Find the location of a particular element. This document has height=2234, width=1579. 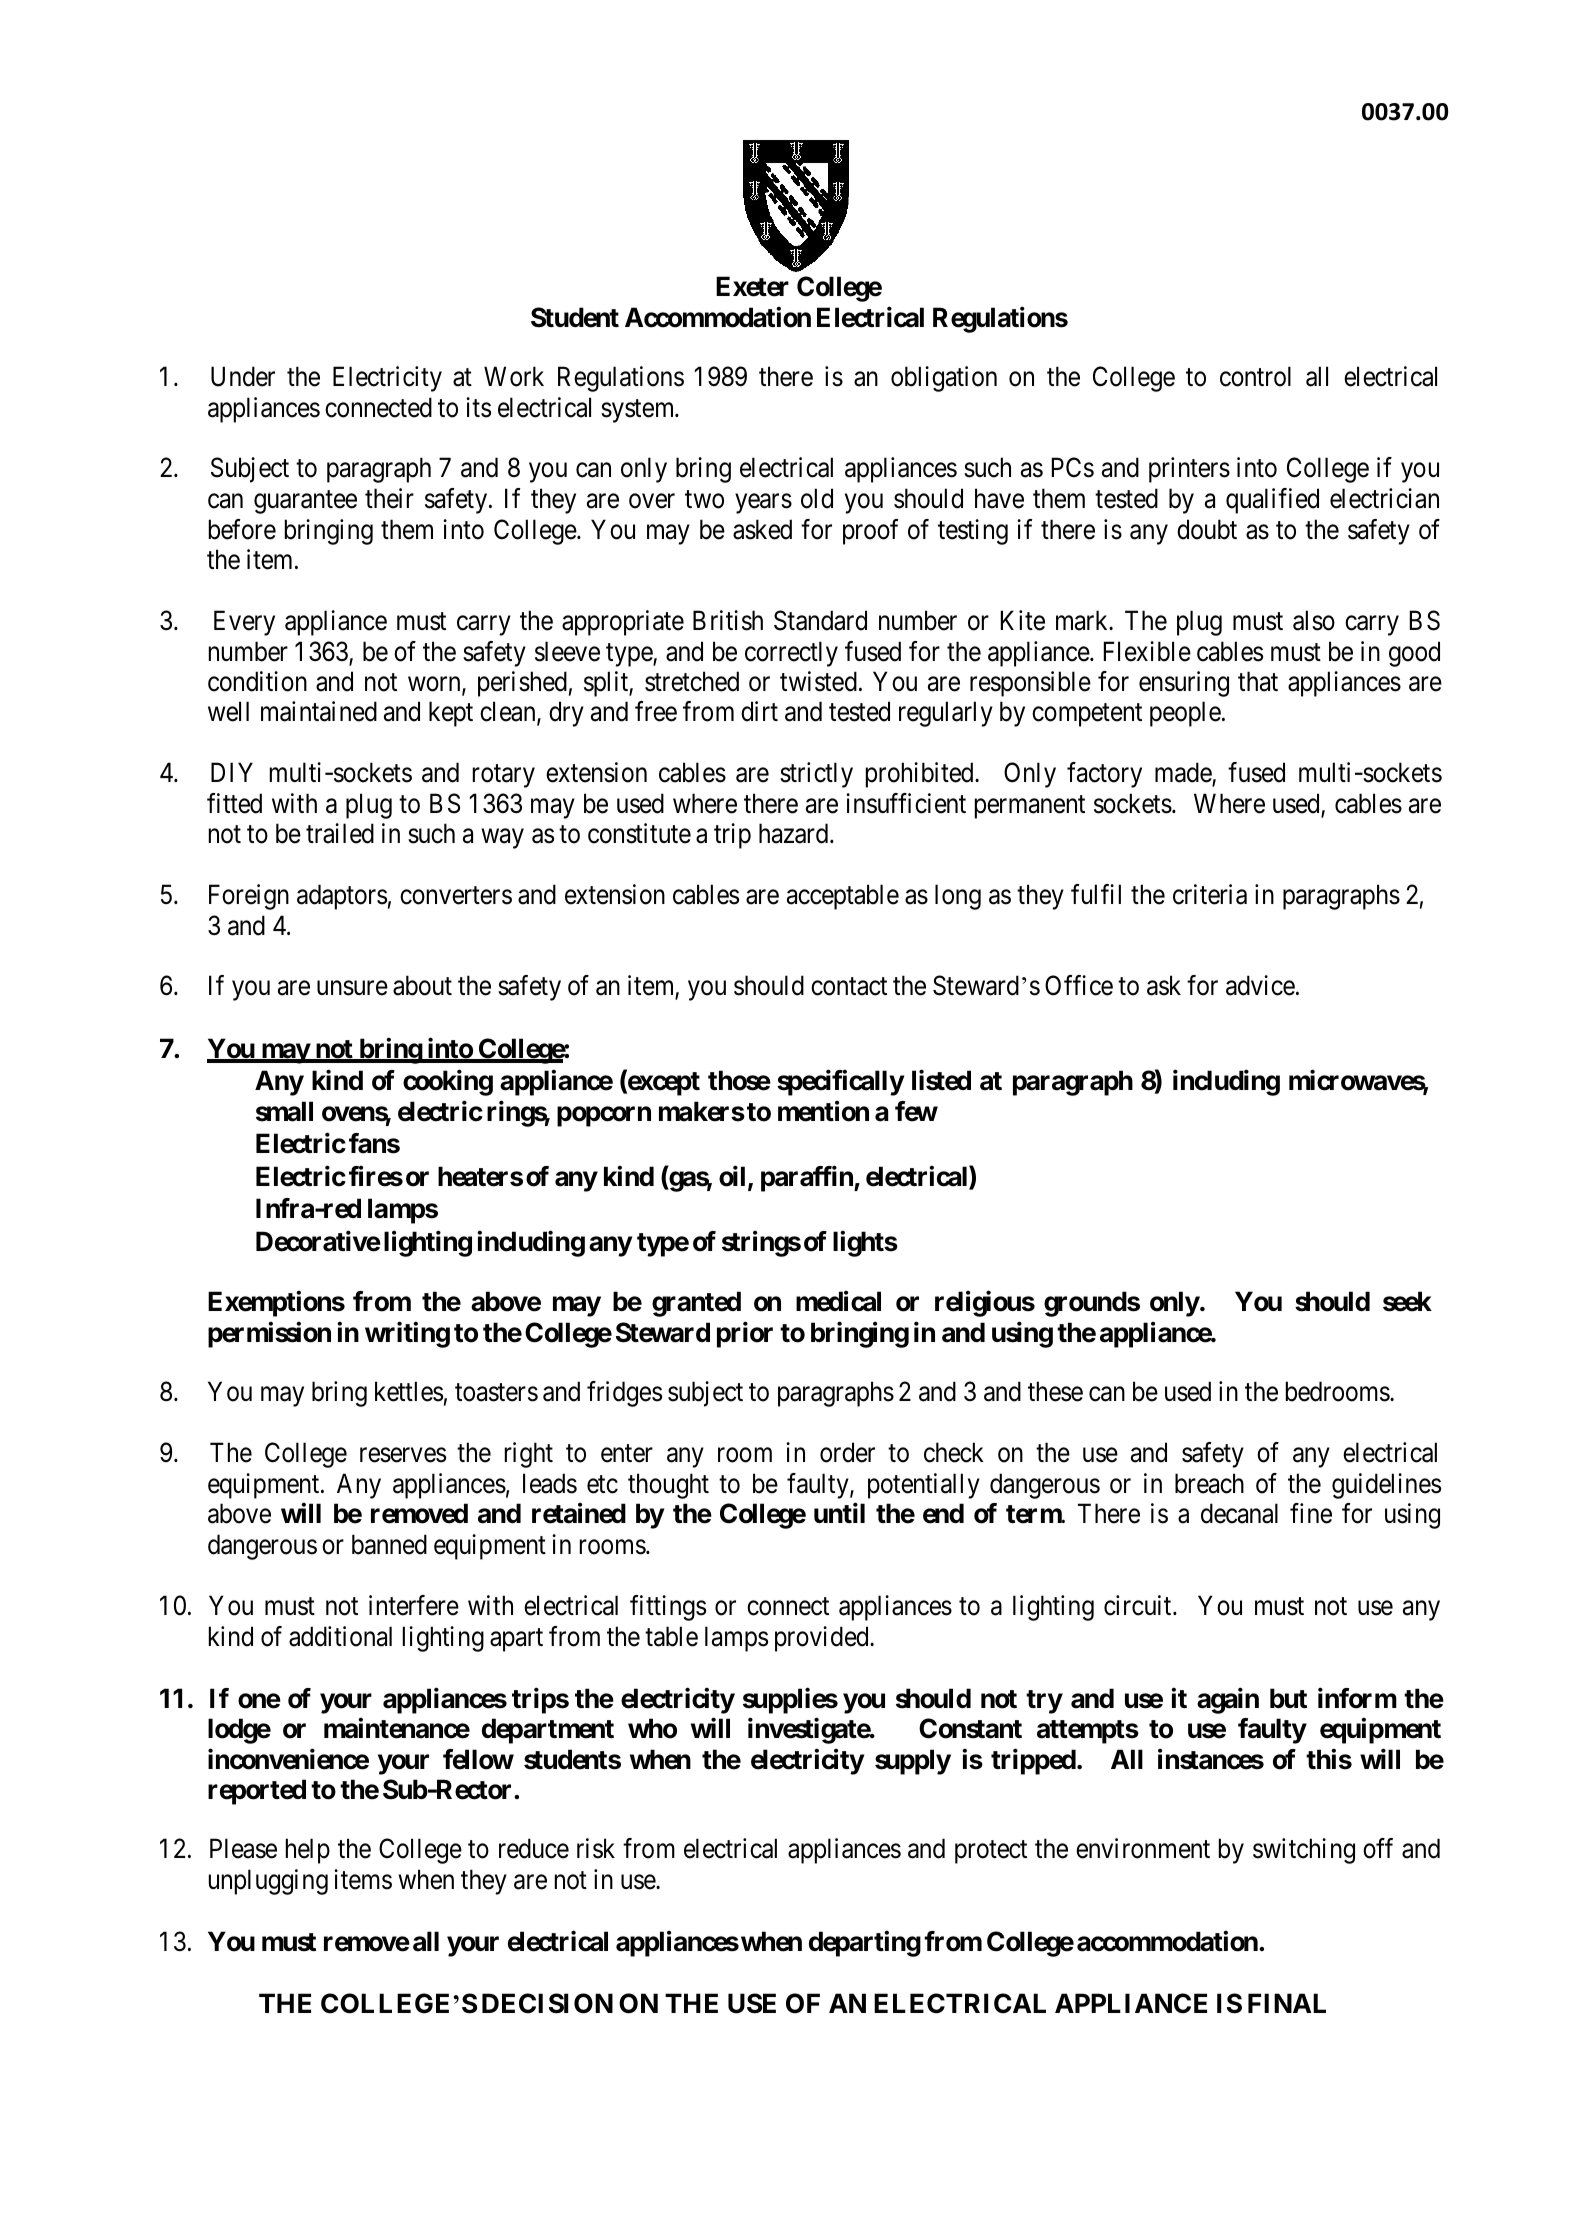

FINAL is located at coordinates (1287, 2003).
